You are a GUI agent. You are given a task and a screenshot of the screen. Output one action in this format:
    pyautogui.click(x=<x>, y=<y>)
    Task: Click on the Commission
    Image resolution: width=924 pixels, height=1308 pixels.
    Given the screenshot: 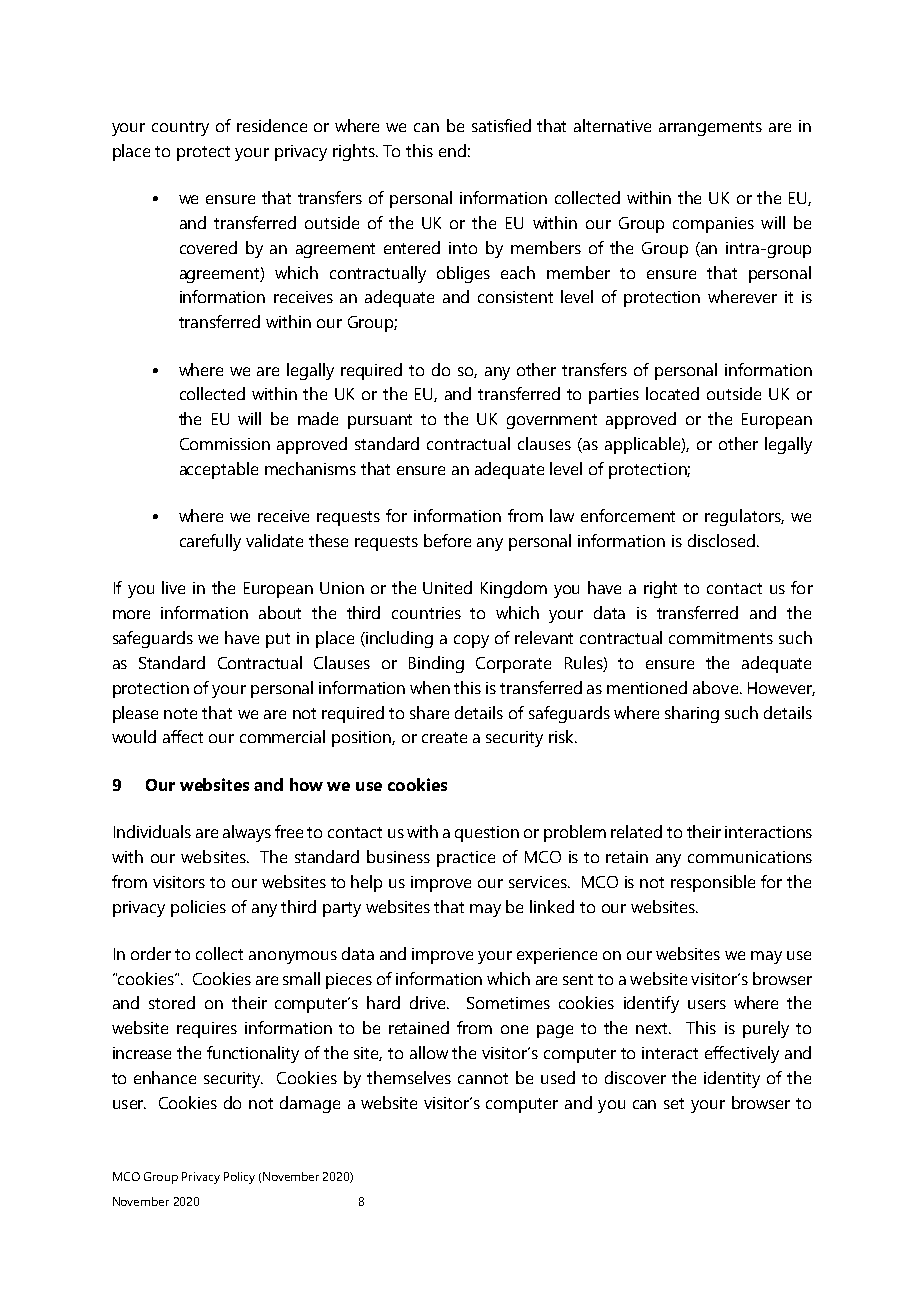 What is the action you would take?
    pyautogui.click(x=225, y=444)
